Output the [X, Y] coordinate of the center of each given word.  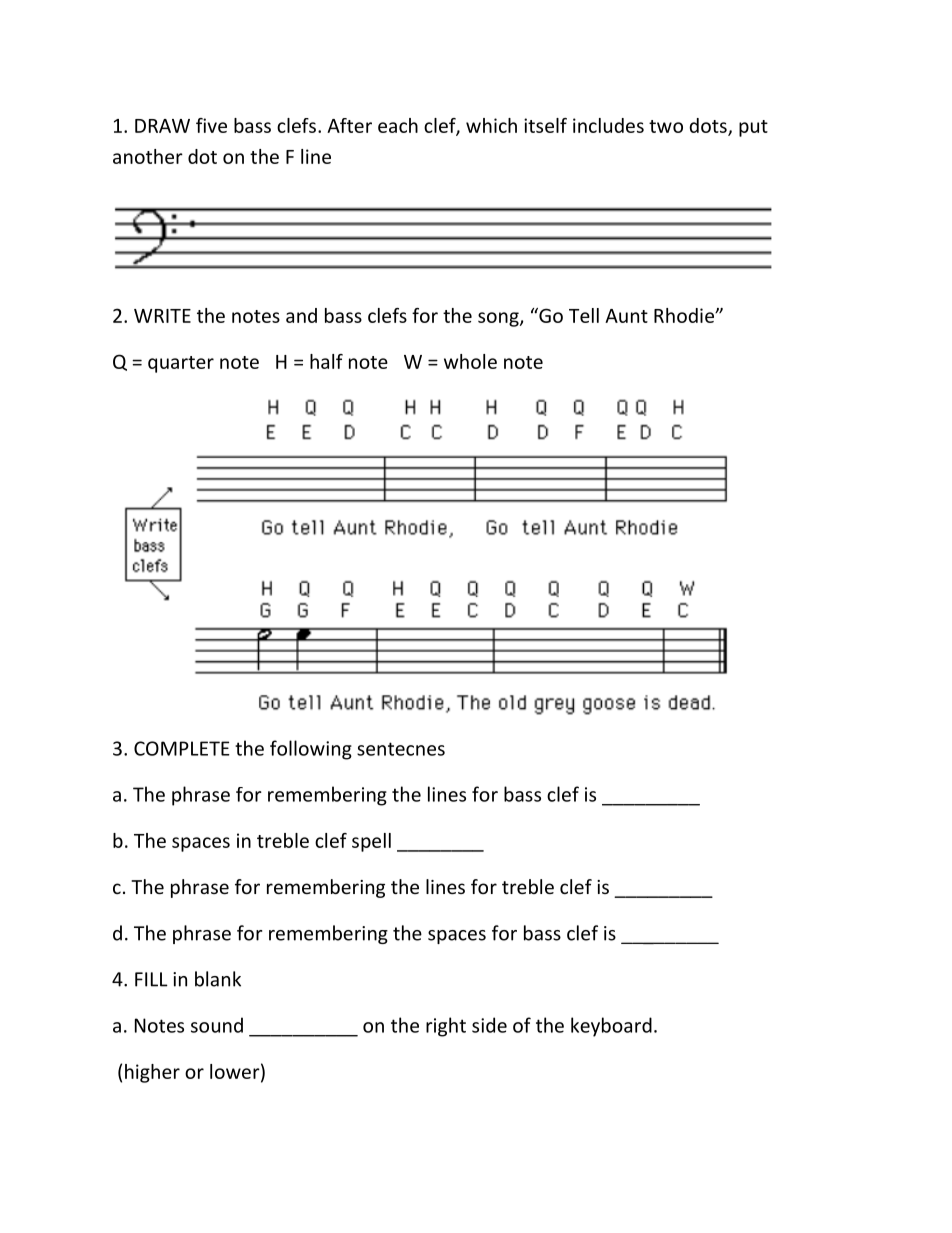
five [211, 125]
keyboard [611, 1027]
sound [217, 1025]
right [446, 1027]
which [491, 125]
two [666, 126]
